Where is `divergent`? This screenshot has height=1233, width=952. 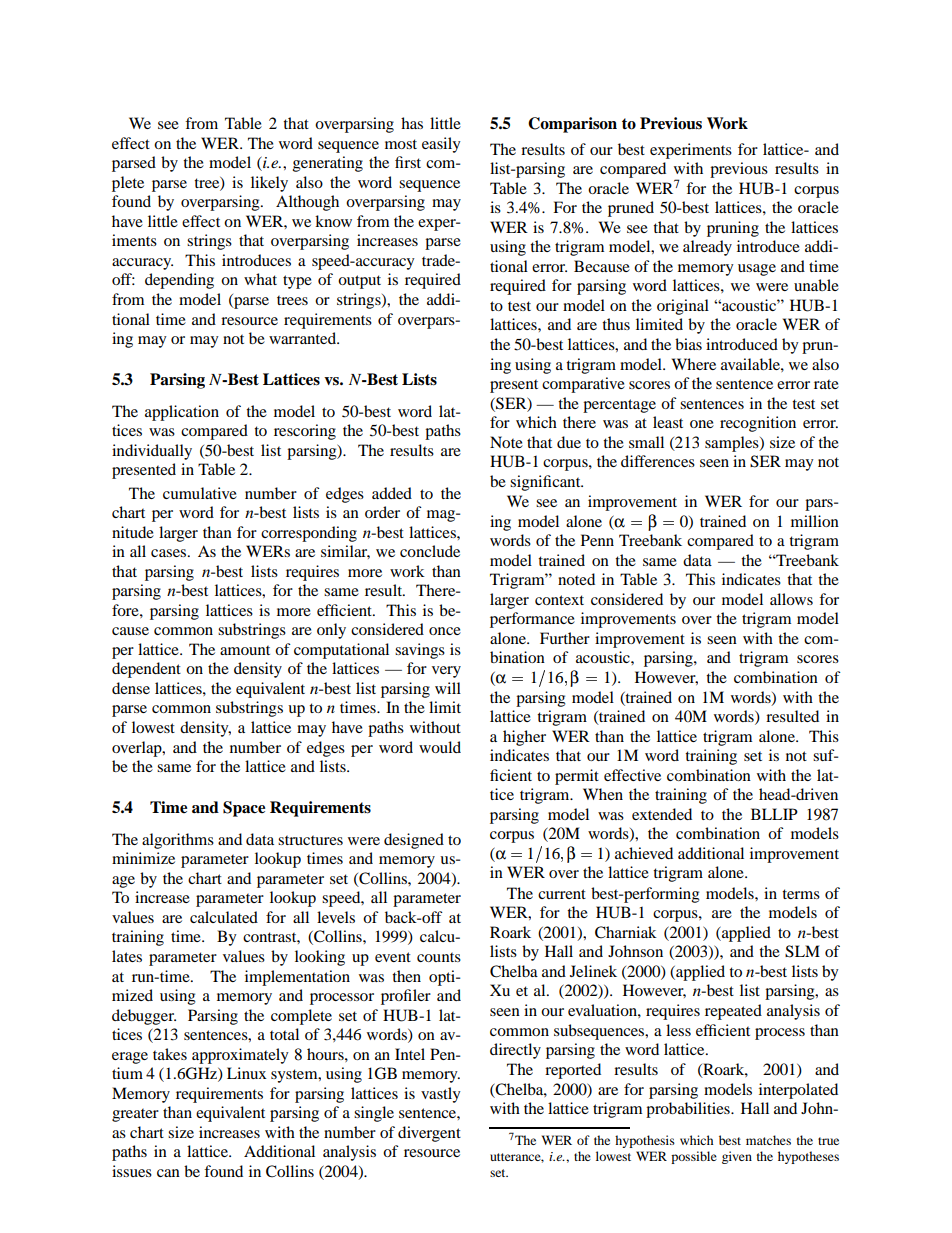
divergent is located at coordinates (429, 1134).
